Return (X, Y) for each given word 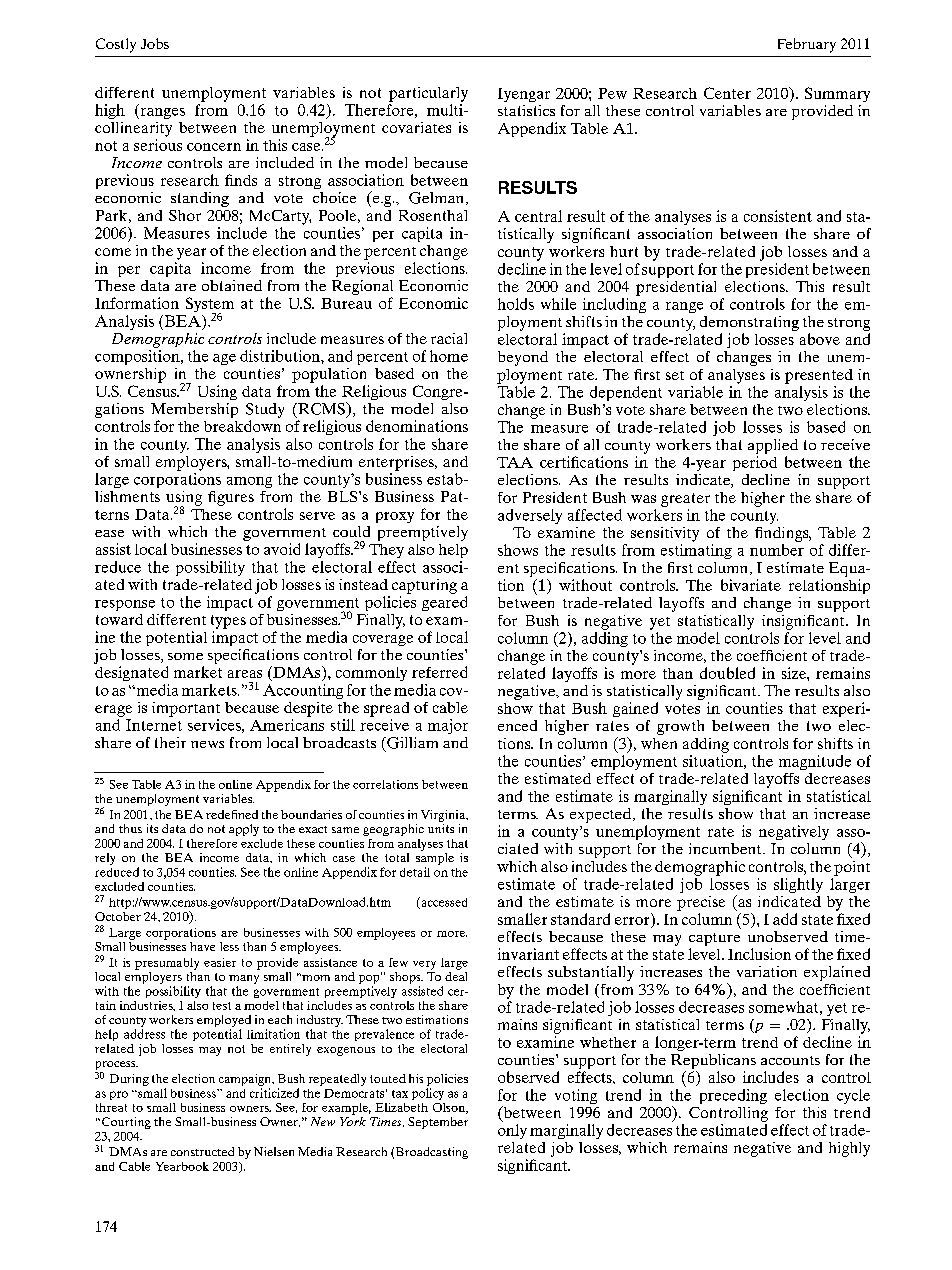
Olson (450, 1108)
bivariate (751, 585)
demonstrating (749, 323)
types (228, 622)
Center (727, 93)
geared (444, 603)
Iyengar (524, 95)
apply (244, 830)
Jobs (155, 43)
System (210, 306)
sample (435, 859)
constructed (202, 1151)
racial (449, 338)
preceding (733, 1096)
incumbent (726, 848)
